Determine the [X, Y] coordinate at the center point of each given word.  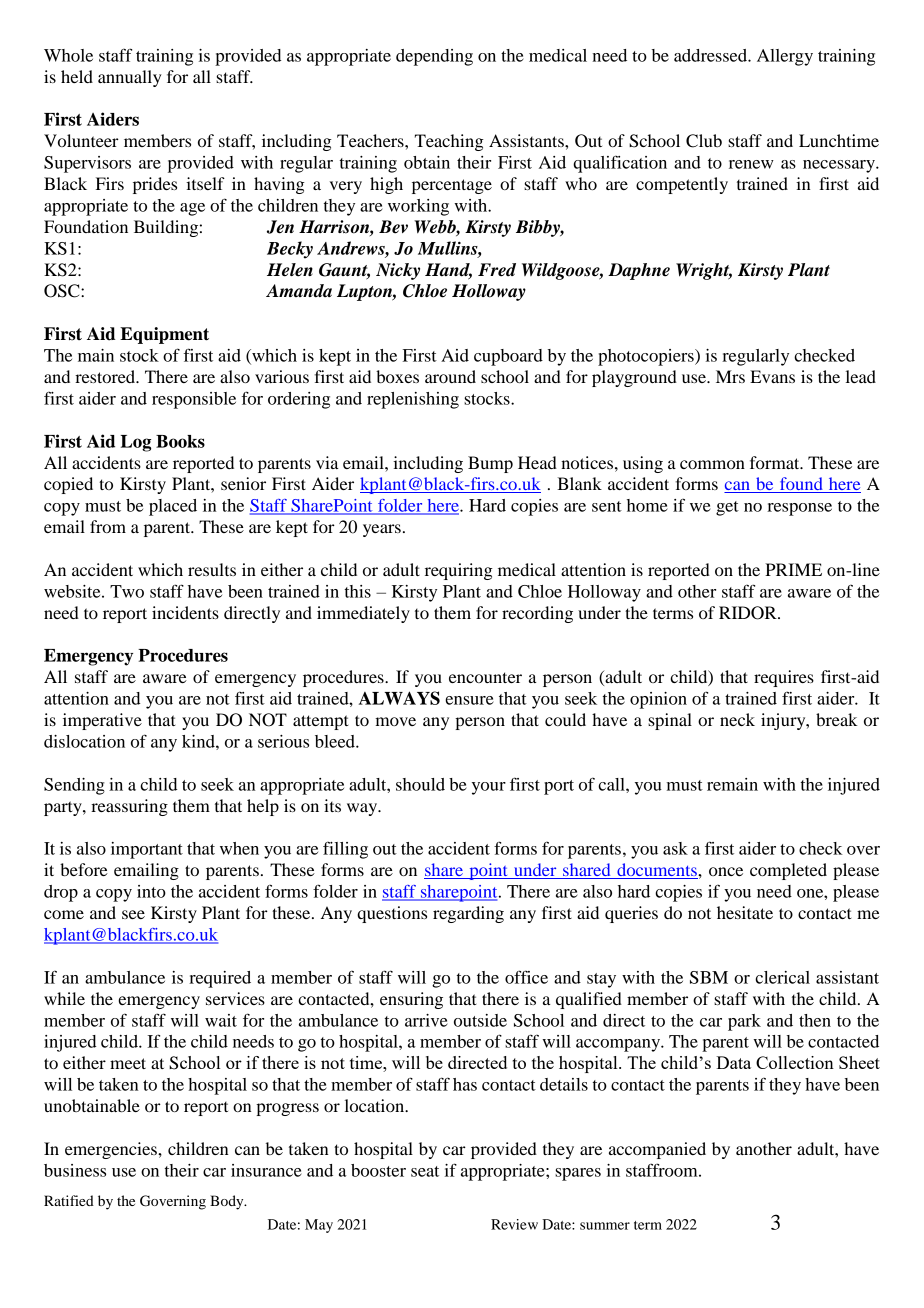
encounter [485, 677]
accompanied [657, 1150]
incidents [185, 612]
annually [130, 78]
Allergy [785, 57]
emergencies [112, 1150]
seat [425, 1171]
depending [434, 57]
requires [784, 678]
